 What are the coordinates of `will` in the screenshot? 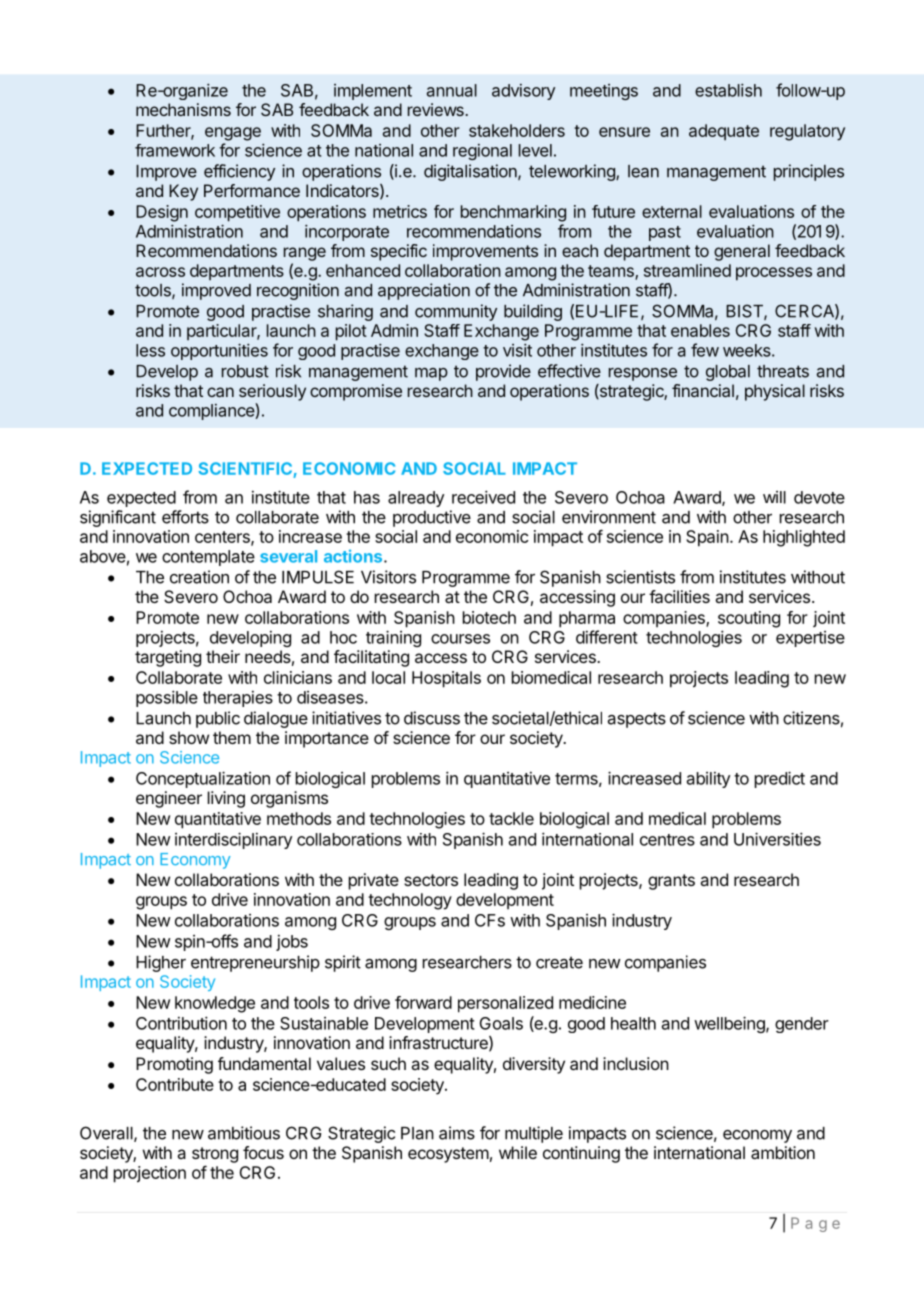 It's located at (774, 497).
